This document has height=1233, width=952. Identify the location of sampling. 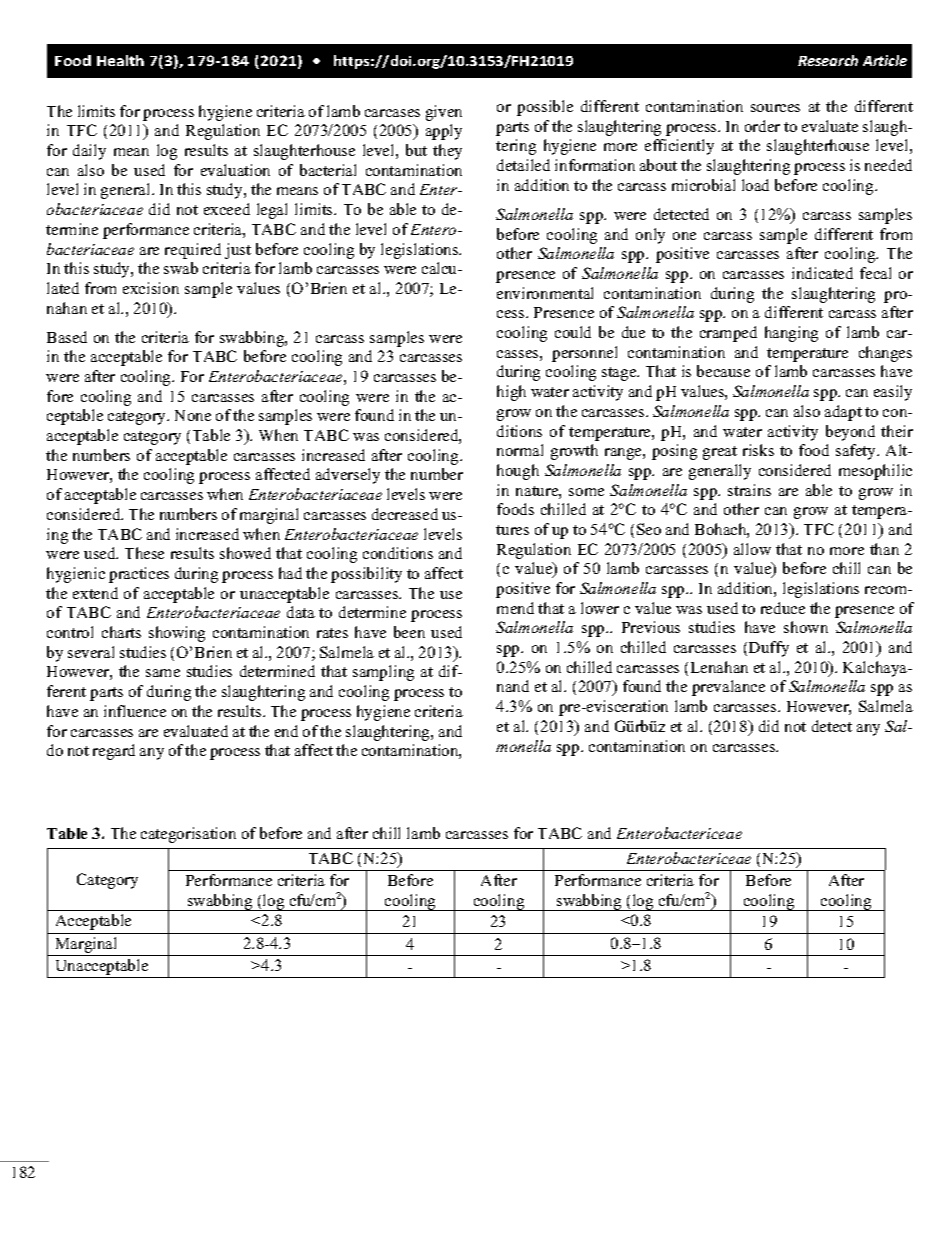
(383, 673).
